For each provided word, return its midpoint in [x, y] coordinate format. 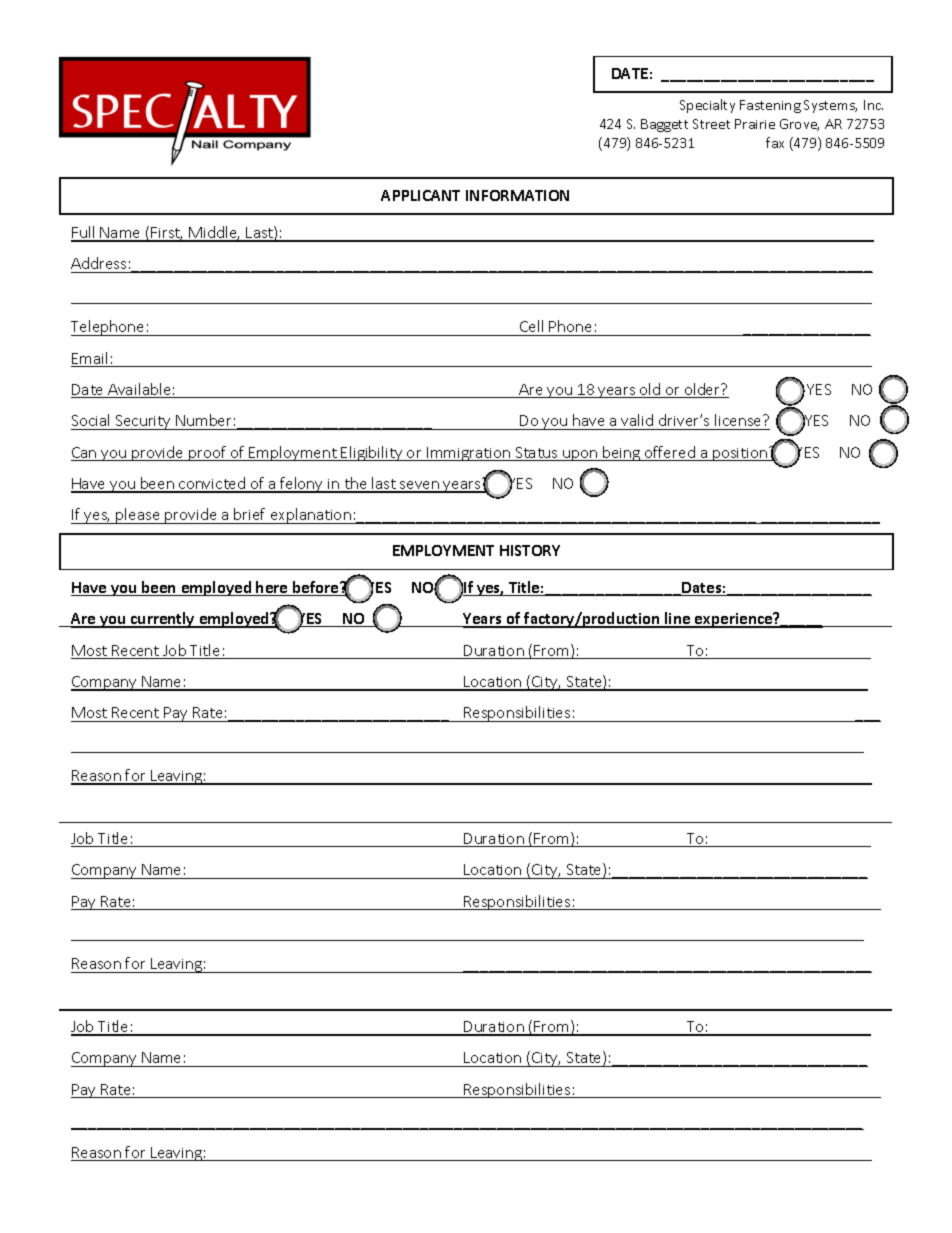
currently [163, 620]
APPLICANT [420, 195]
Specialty [707, 106]
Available [139, 390]
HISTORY [530, 550]
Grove [799, 125]
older [702, 390]
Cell [531, 326]
